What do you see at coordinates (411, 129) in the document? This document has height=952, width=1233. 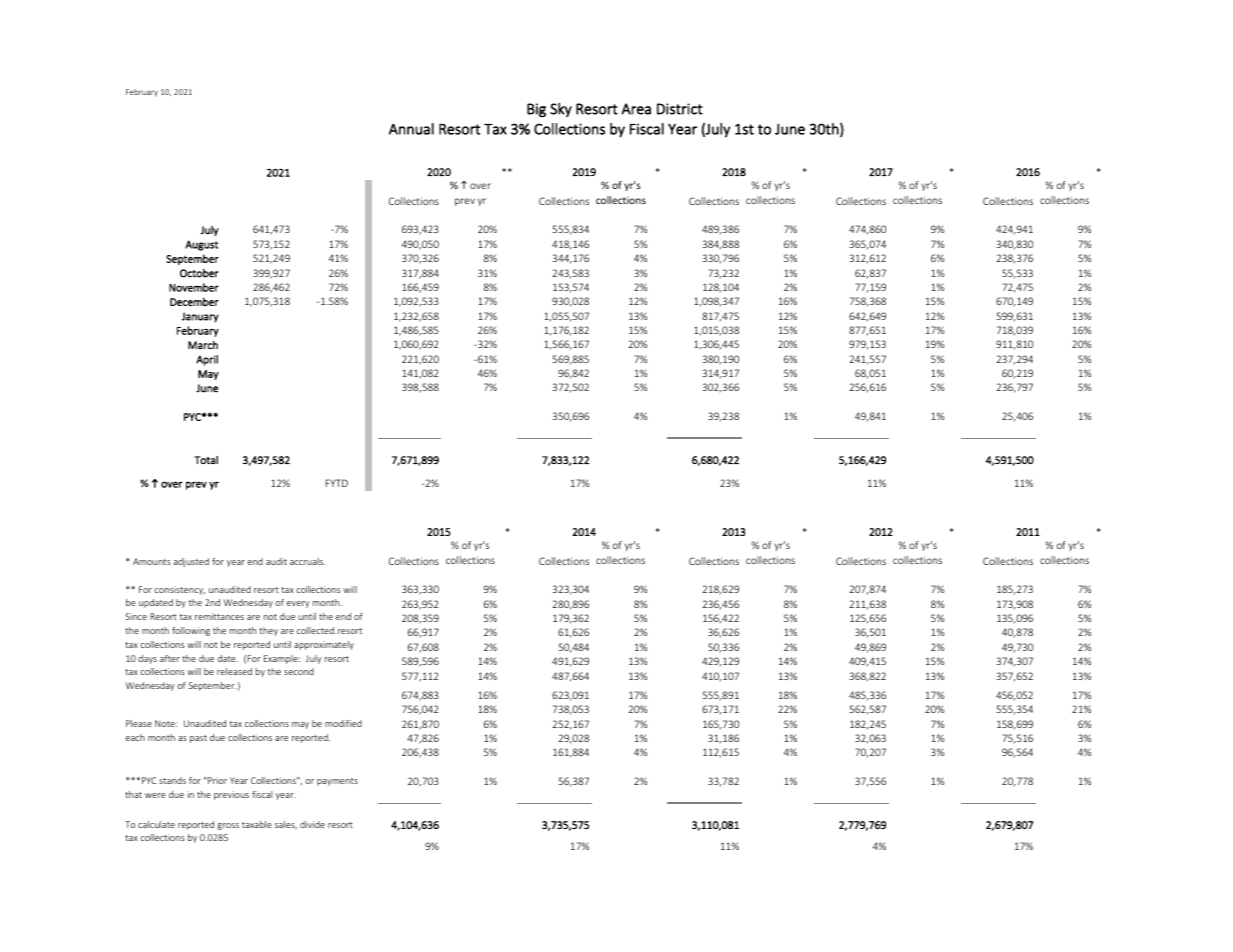 I see `Annual` at bounding box center [411, 129].
